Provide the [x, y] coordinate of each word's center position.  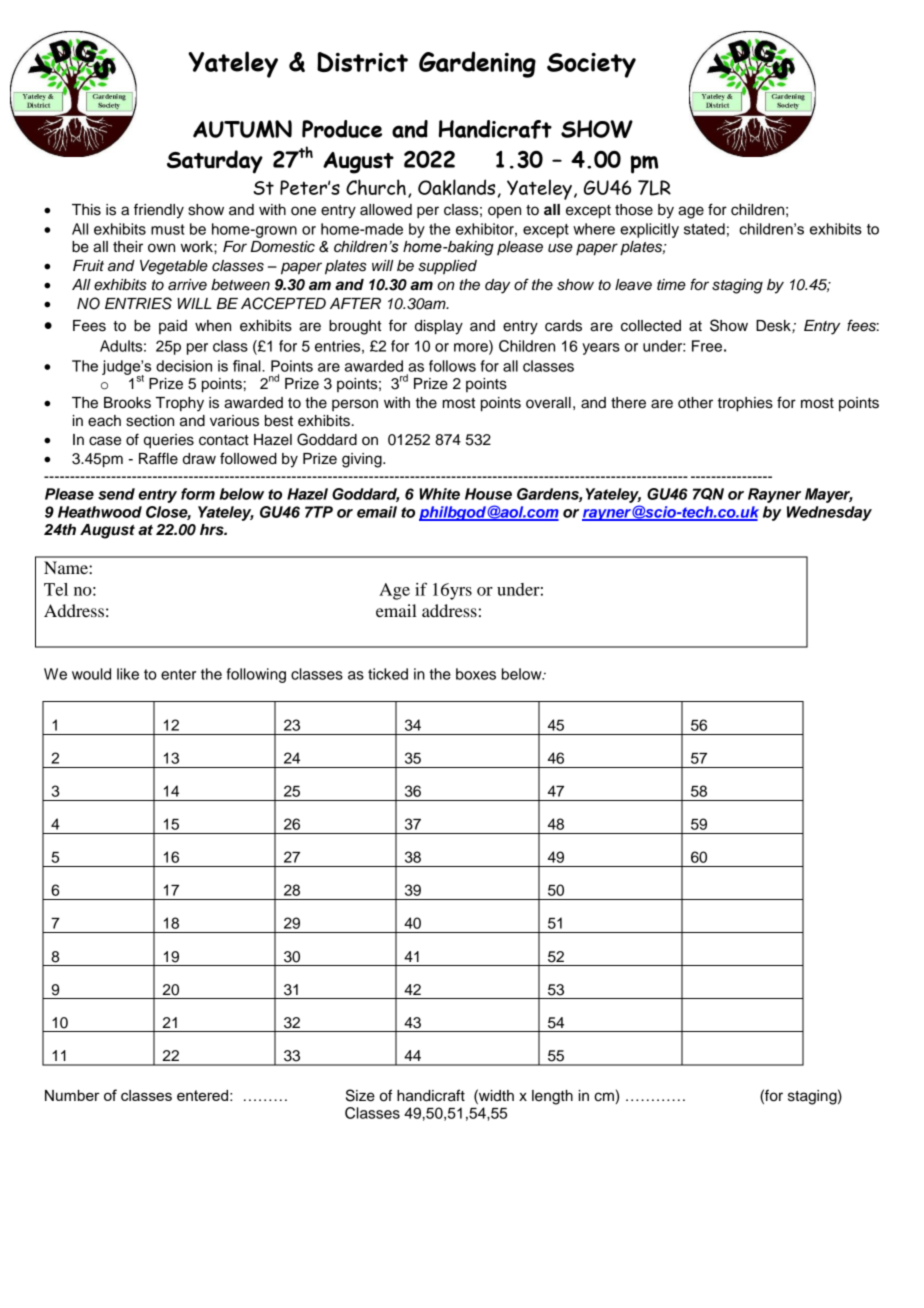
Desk [774, 326]
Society [591, 65]
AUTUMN [242, 129]
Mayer [829, 495]
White [439, 494]
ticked [388, 674]
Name [67, 567]
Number [72, 1095]
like [128, 674]
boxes [476, 674]
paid [173, 327]
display [439, 327]
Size [360, 1095]
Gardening [477, 64]
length [552, 1097]
